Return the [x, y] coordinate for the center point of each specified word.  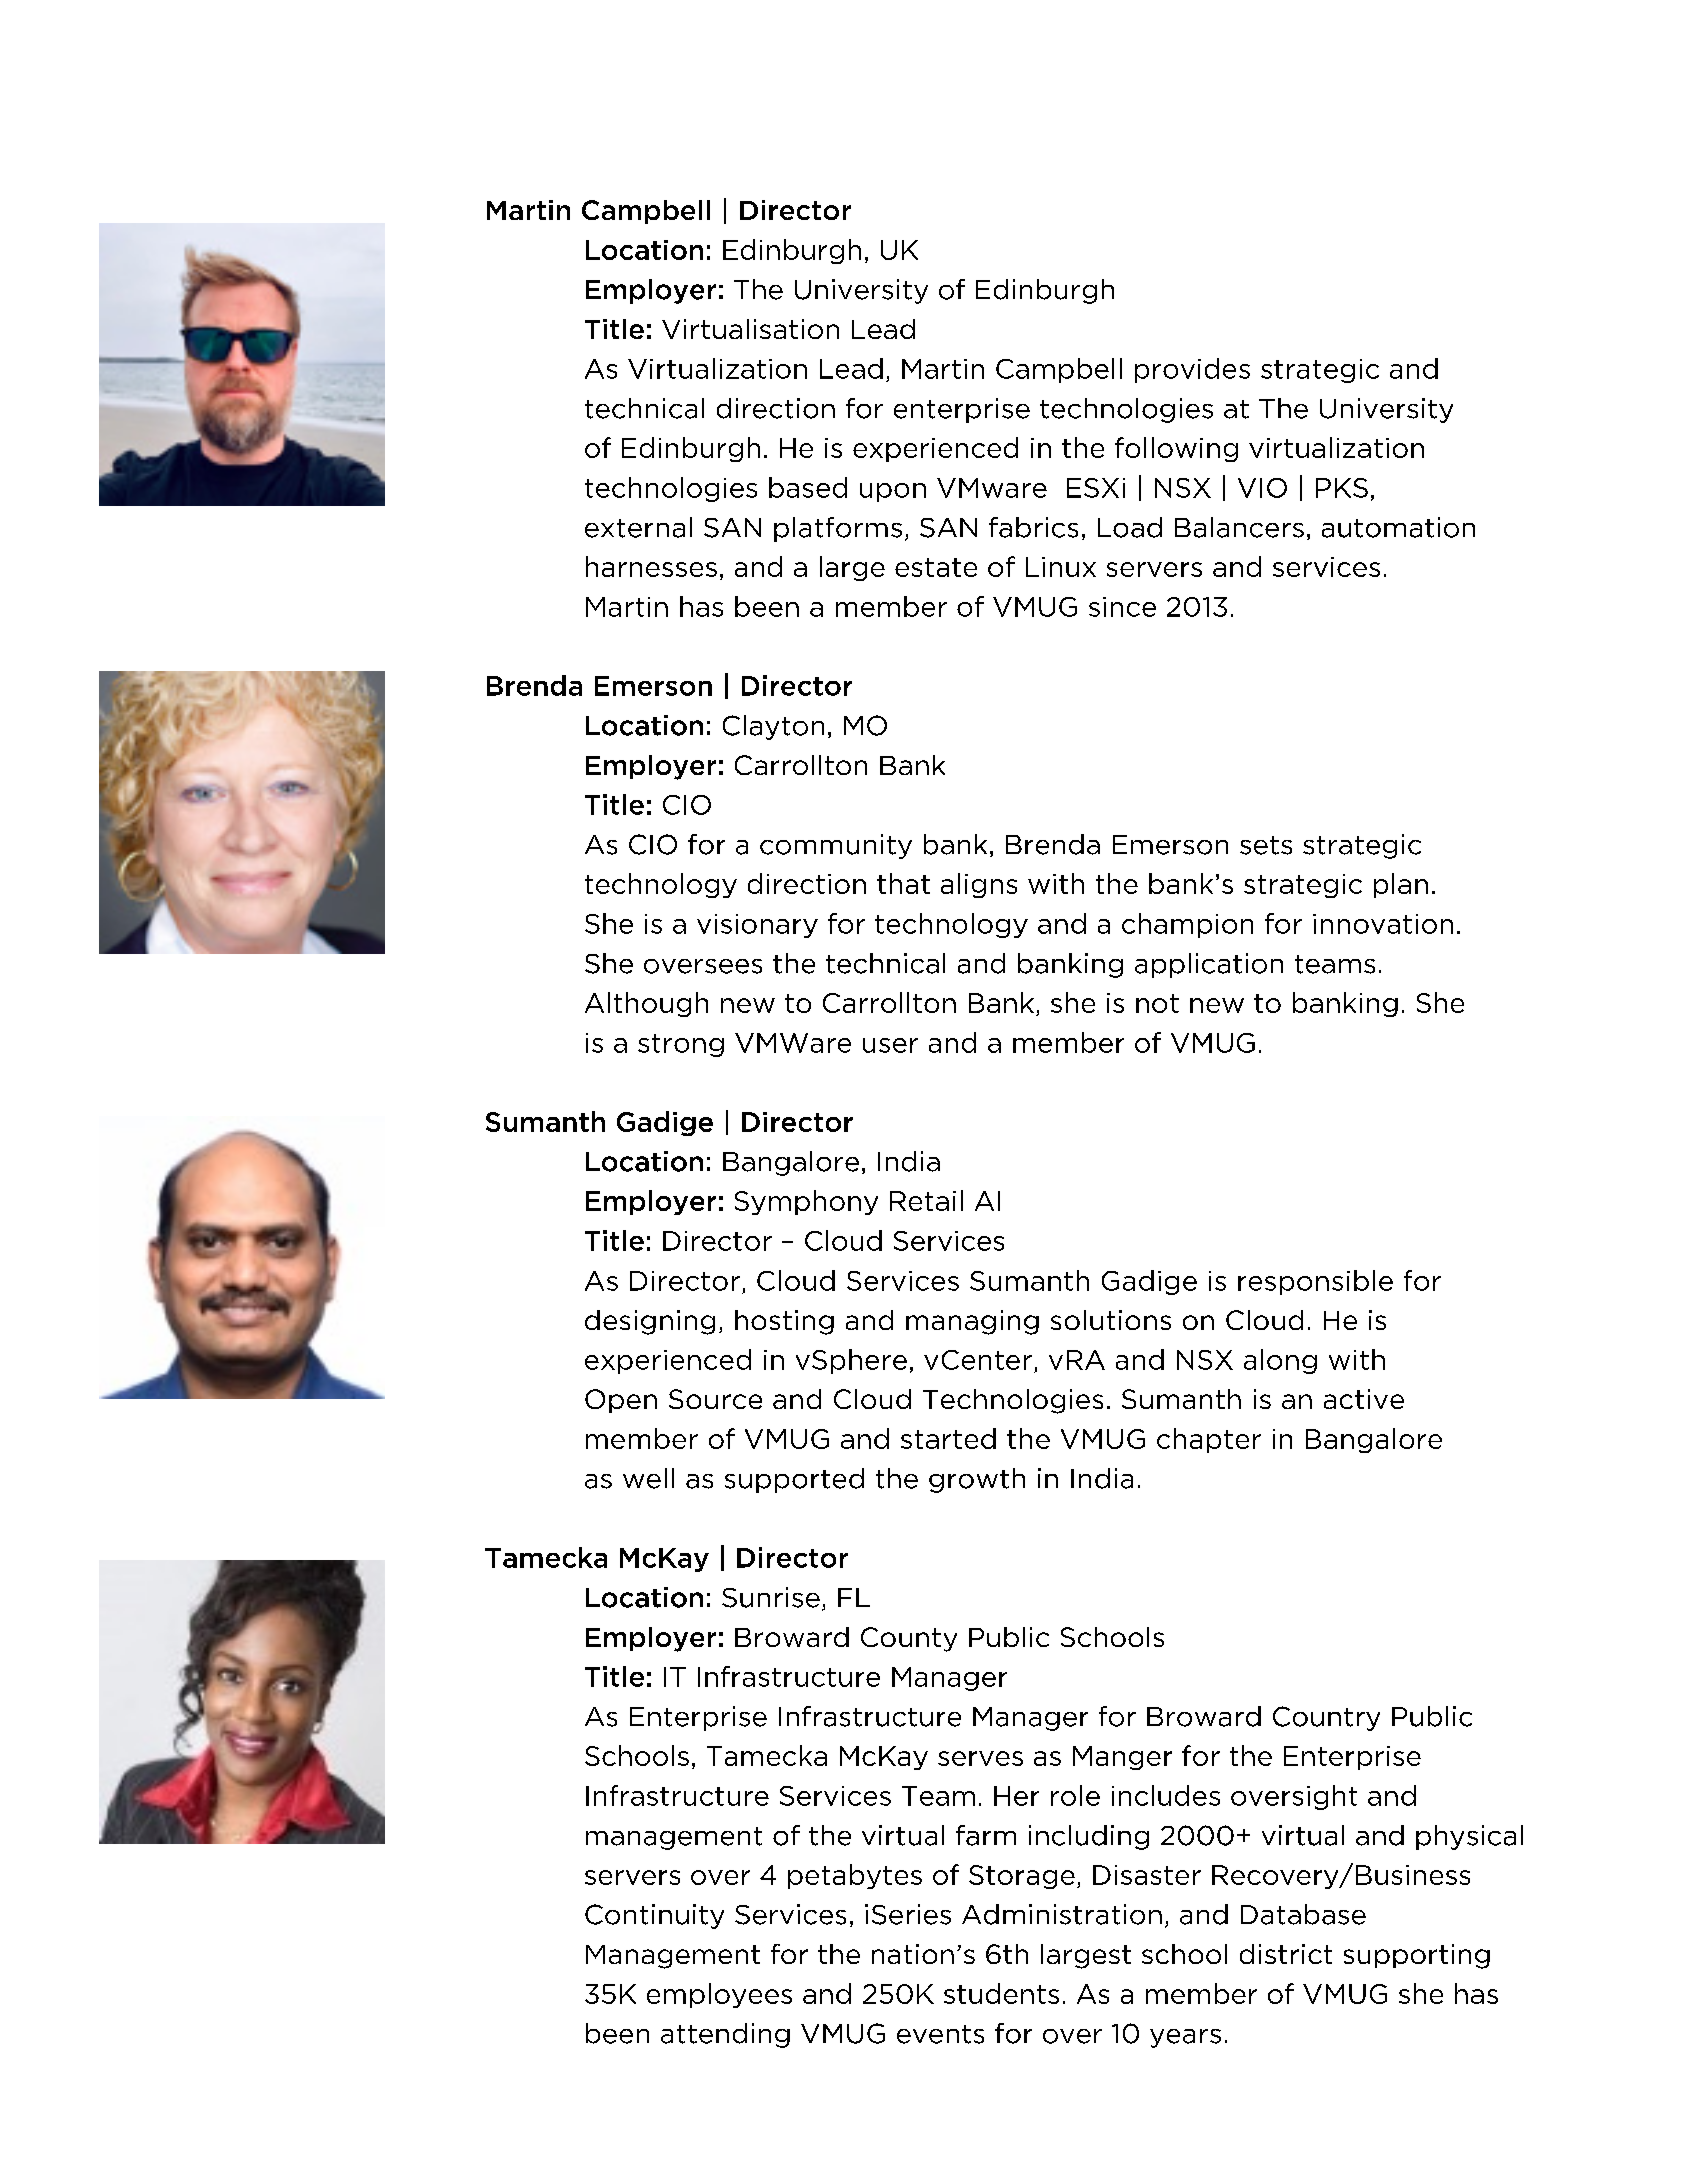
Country [1326, 1718]
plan [1401, 885]
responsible [1315, 1282]
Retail [926, 1200]
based [808, 487]
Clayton [773, 727]
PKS [1342, 488]
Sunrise [771, 1597]
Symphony [806, 1202]
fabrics [1033, 527]
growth [977, 1480]
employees [719, 1995]
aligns [979, 885]
